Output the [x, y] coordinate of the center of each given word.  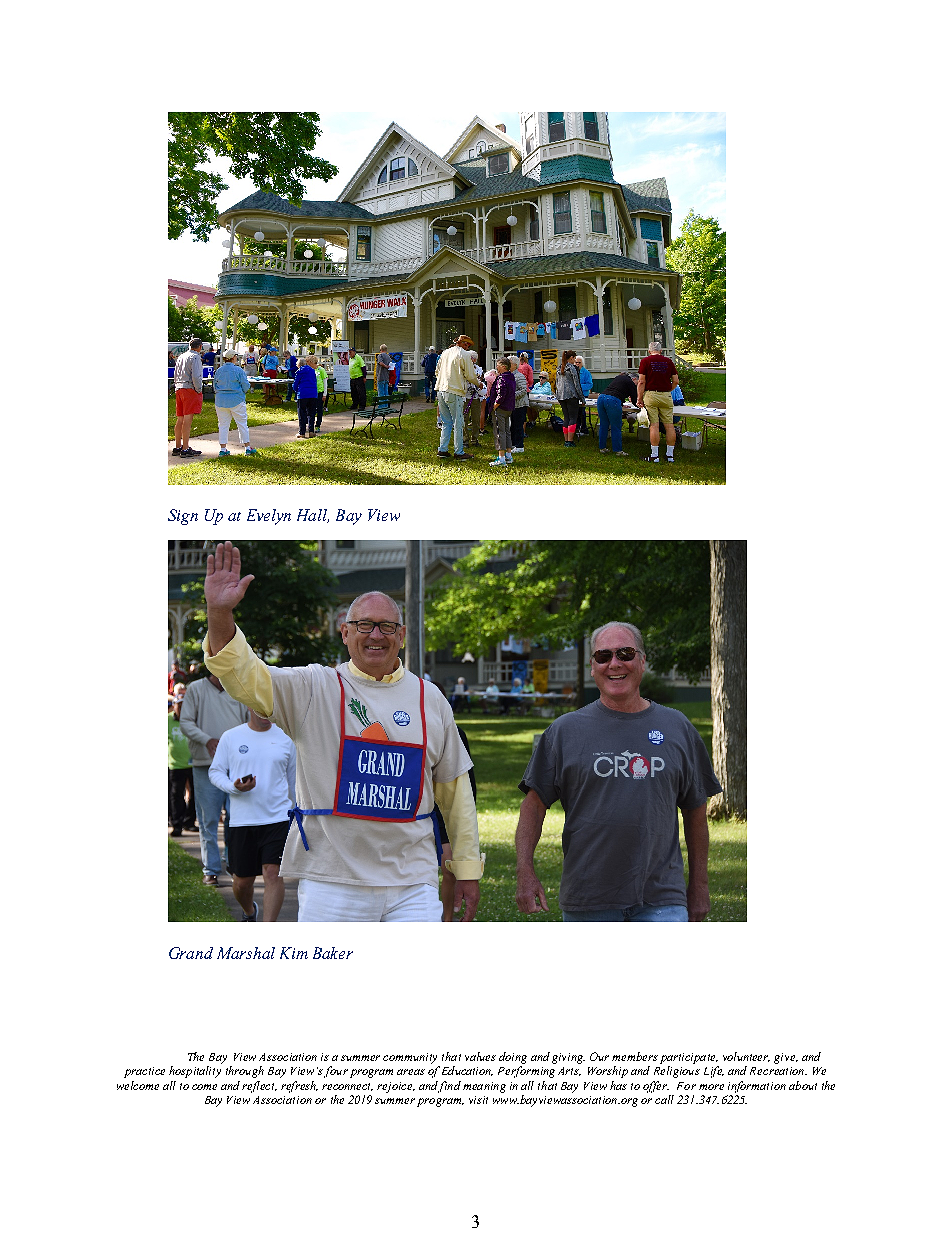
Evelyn [269, 517]
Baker [333, 953]
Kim [294, 953]
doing [513, 1058]
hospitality [195, 1072]
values [480, 1056]
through [245, 1072]
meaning [484, 1087]
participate [689, 1058]
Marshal [246, 953]
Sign [183, 517]
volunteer [746, 1057]
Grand [191, 953]
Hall [313, 516]
